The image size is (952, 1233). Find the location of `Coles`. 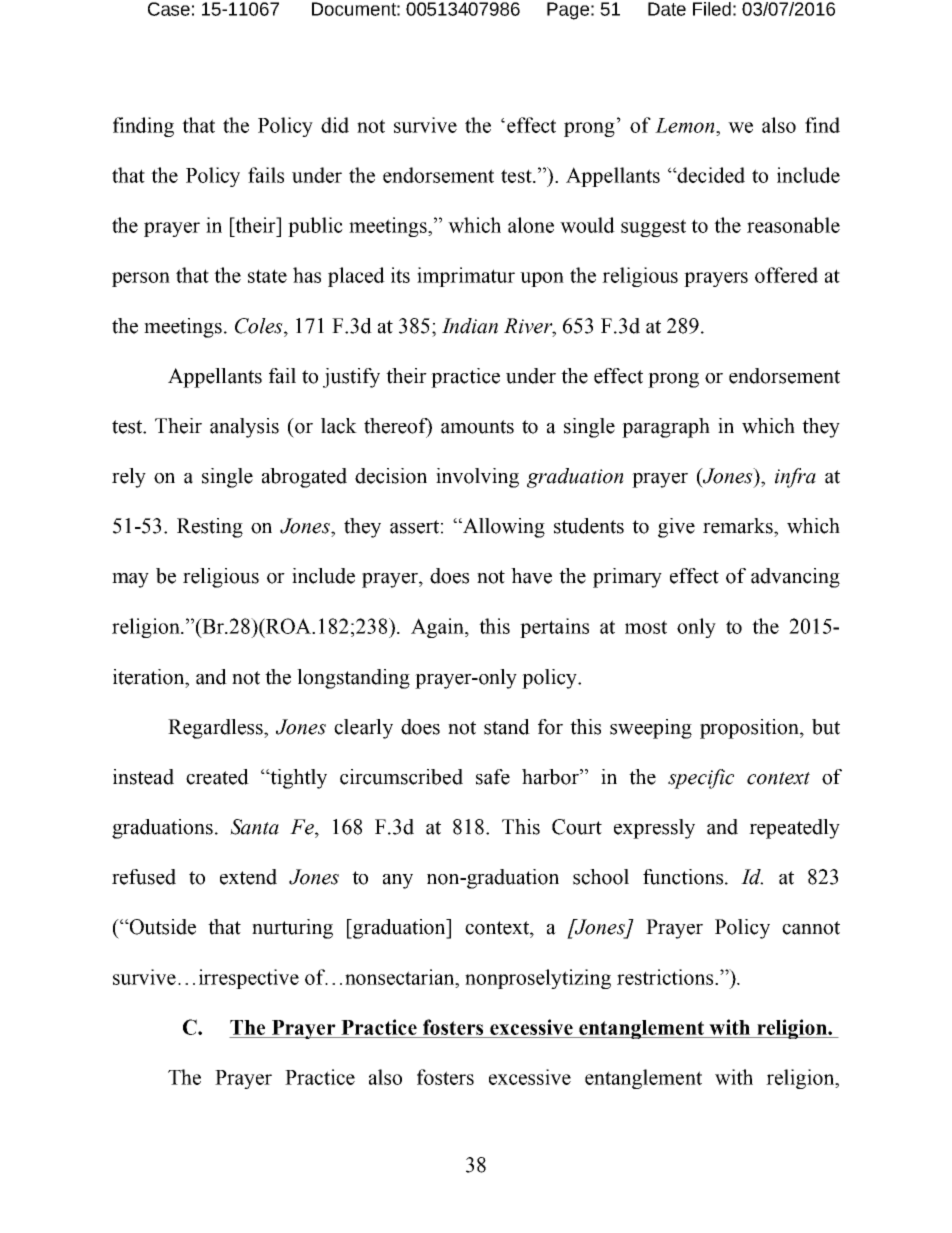

Coles is located at coordinates (260, 326).
